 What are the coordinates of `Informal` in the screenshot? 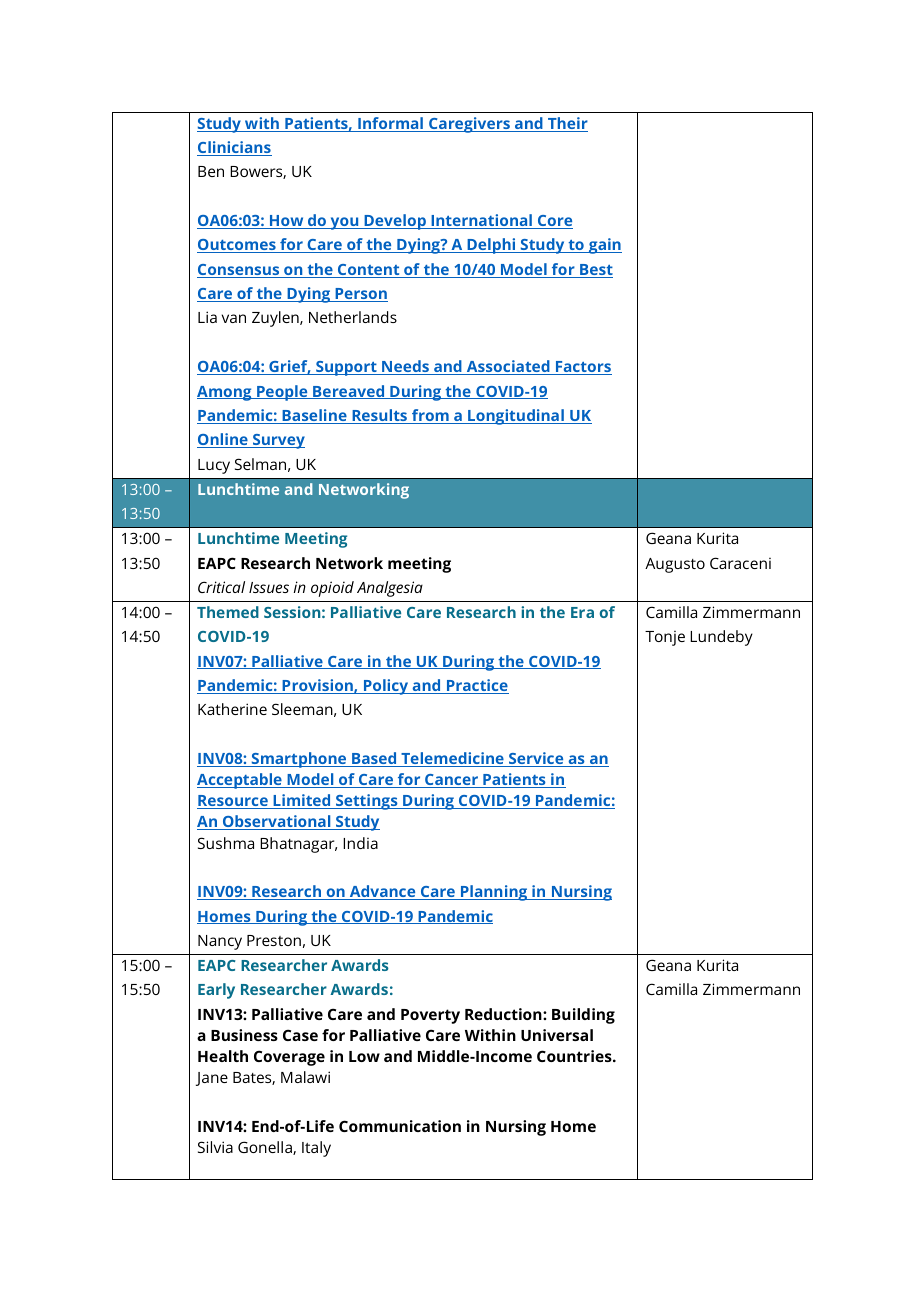 It's located at (390, 124).
